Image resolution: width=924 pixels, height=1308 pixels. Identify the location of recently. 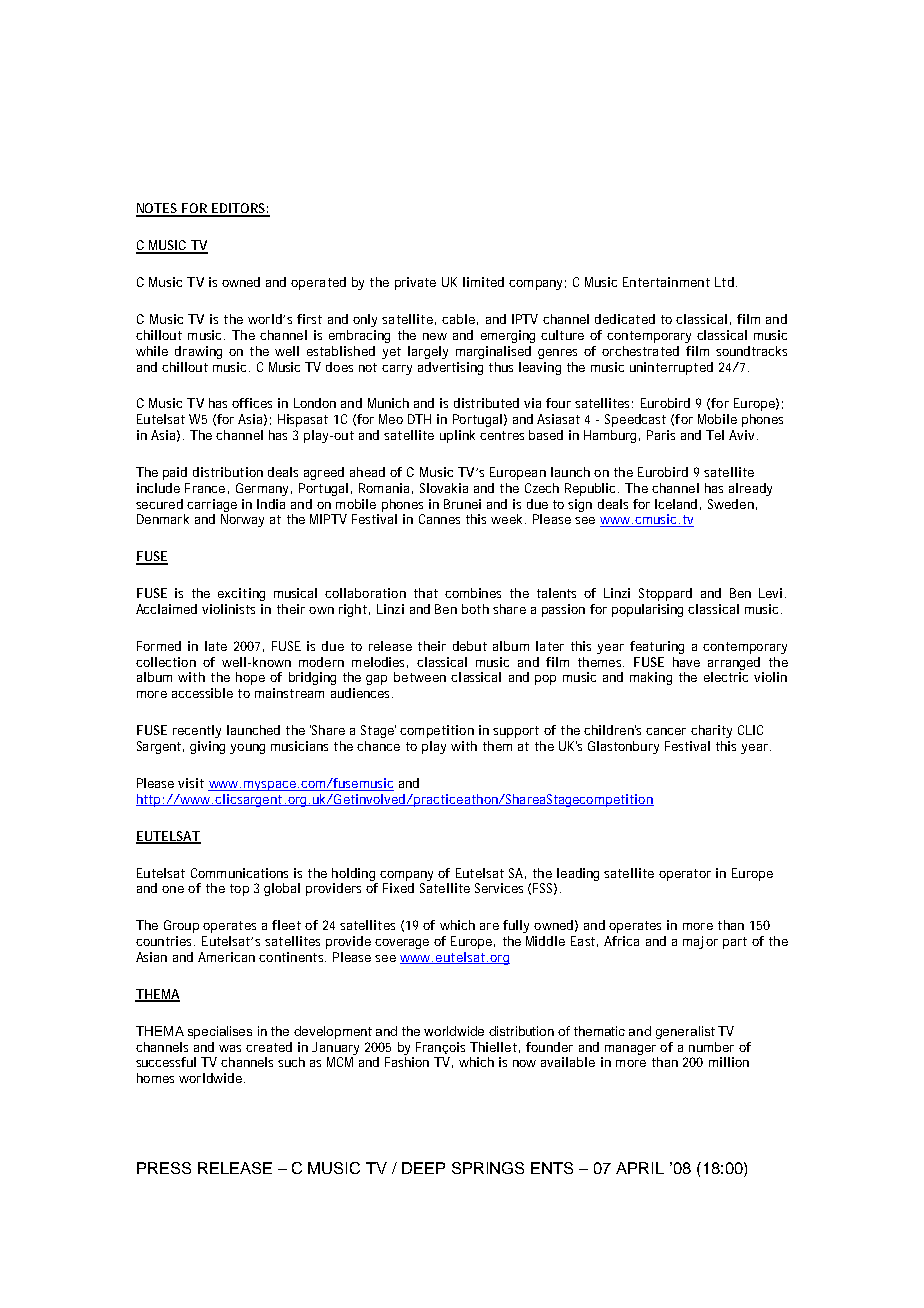
(197, 731).
